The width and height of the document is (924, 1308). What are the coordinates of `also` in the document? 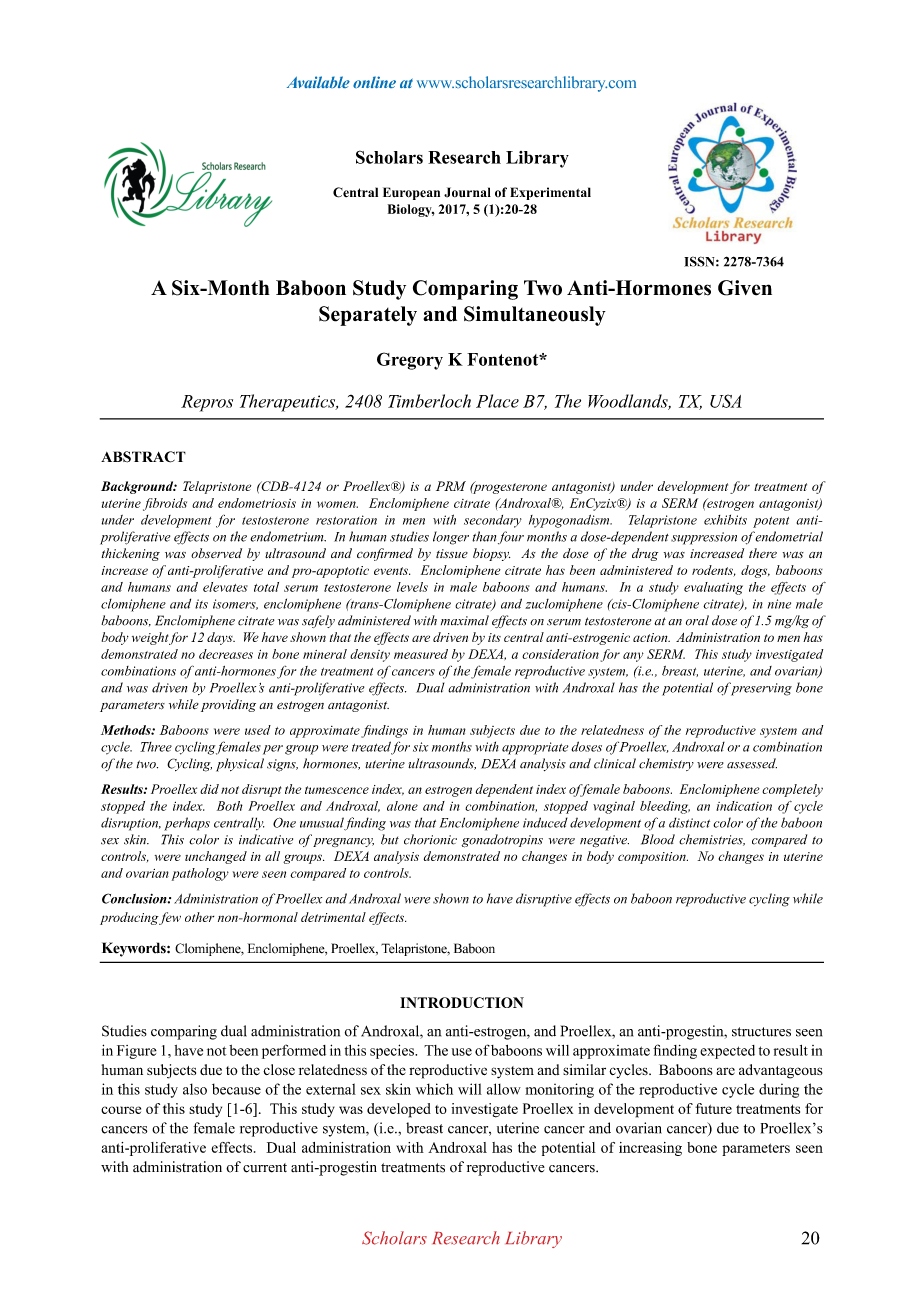 It's located at (195, 1089).
